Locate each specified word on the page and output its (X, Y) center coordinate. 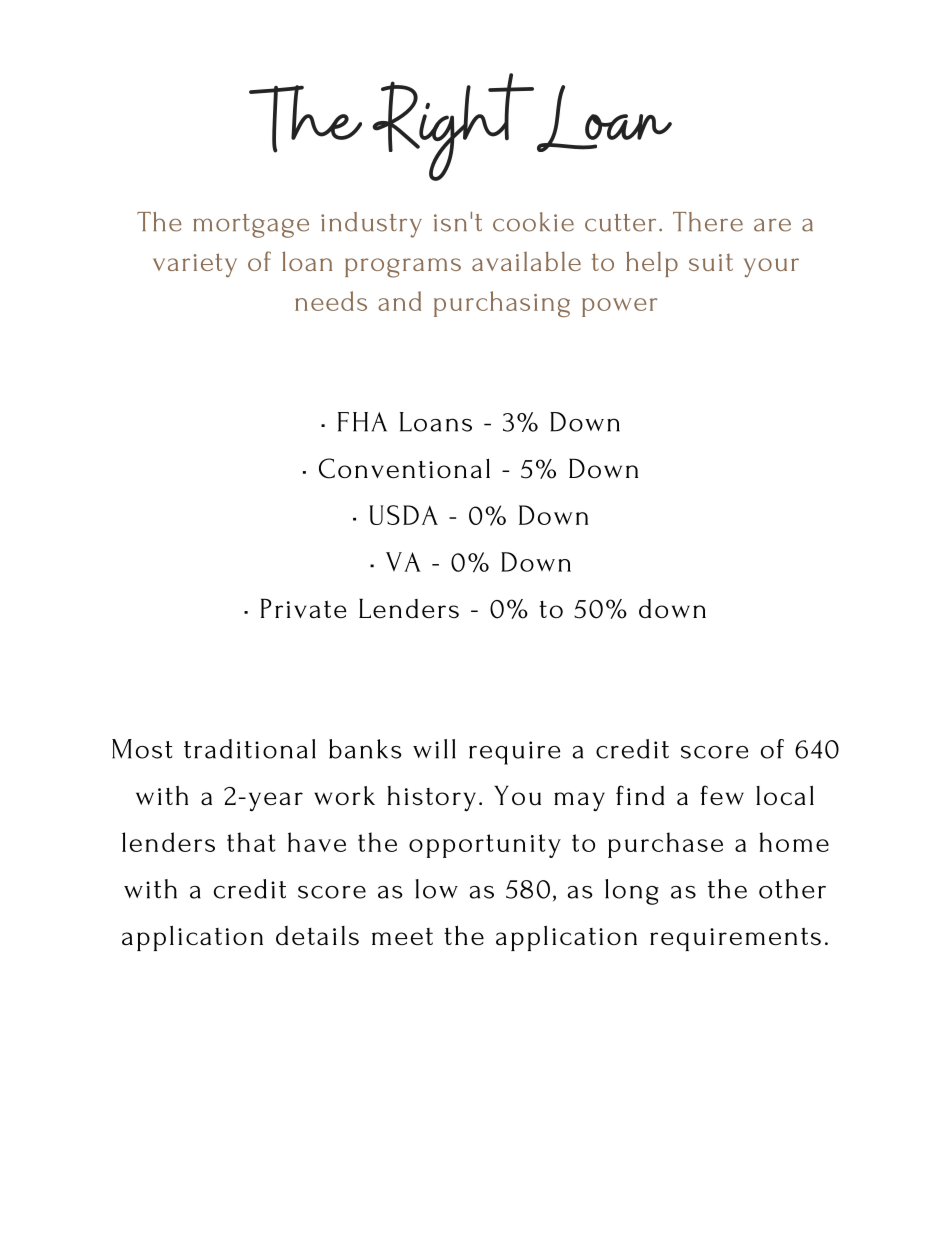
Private (304, 608)
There (708, 222)
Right (453, 127)
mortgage (251, 226)
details (317, 936)
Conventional (404, 468)
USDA (403, 515)
